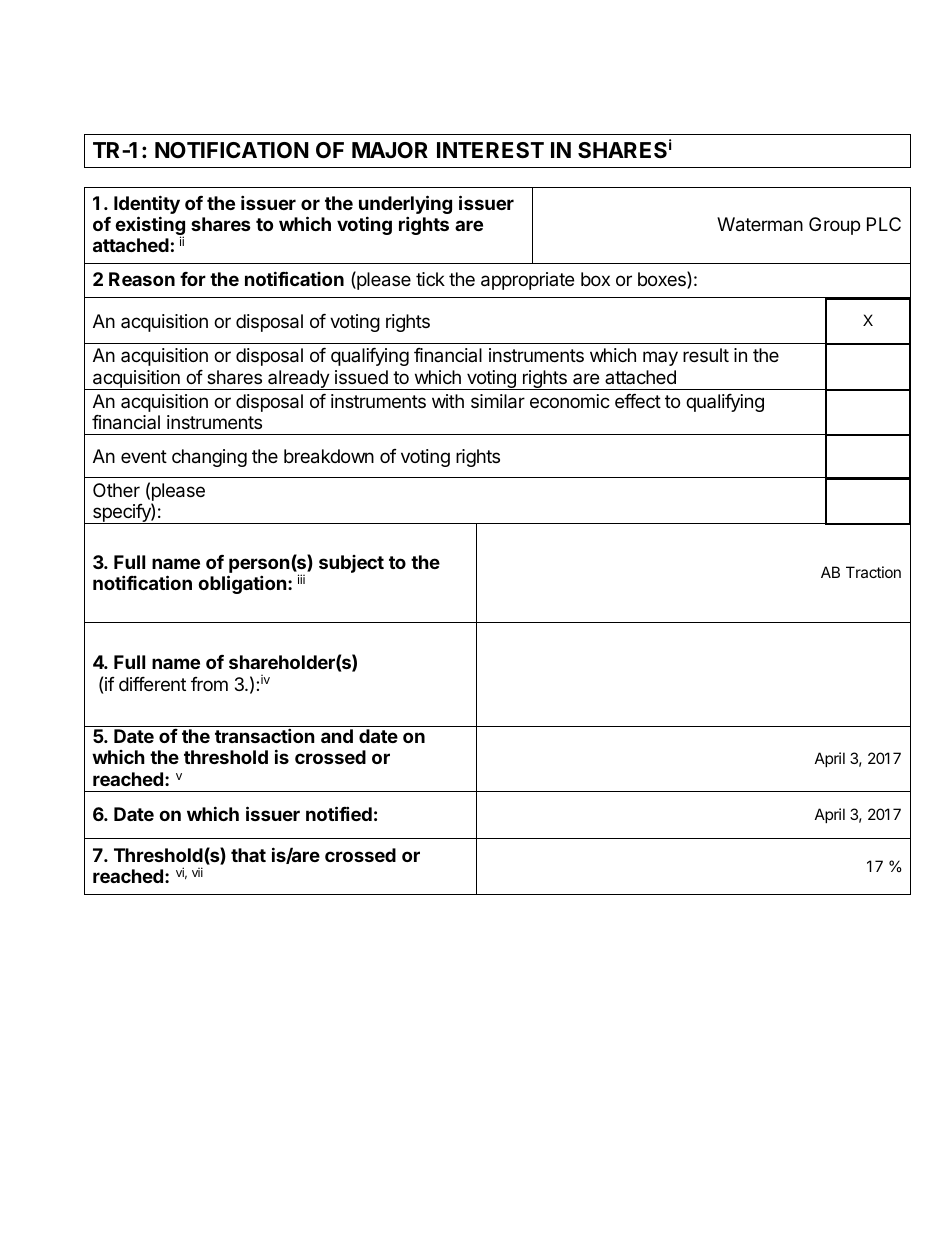 Image resolution: width=952 pixels, height=1233 pixels. I want to click on result, so click(706, 355).
